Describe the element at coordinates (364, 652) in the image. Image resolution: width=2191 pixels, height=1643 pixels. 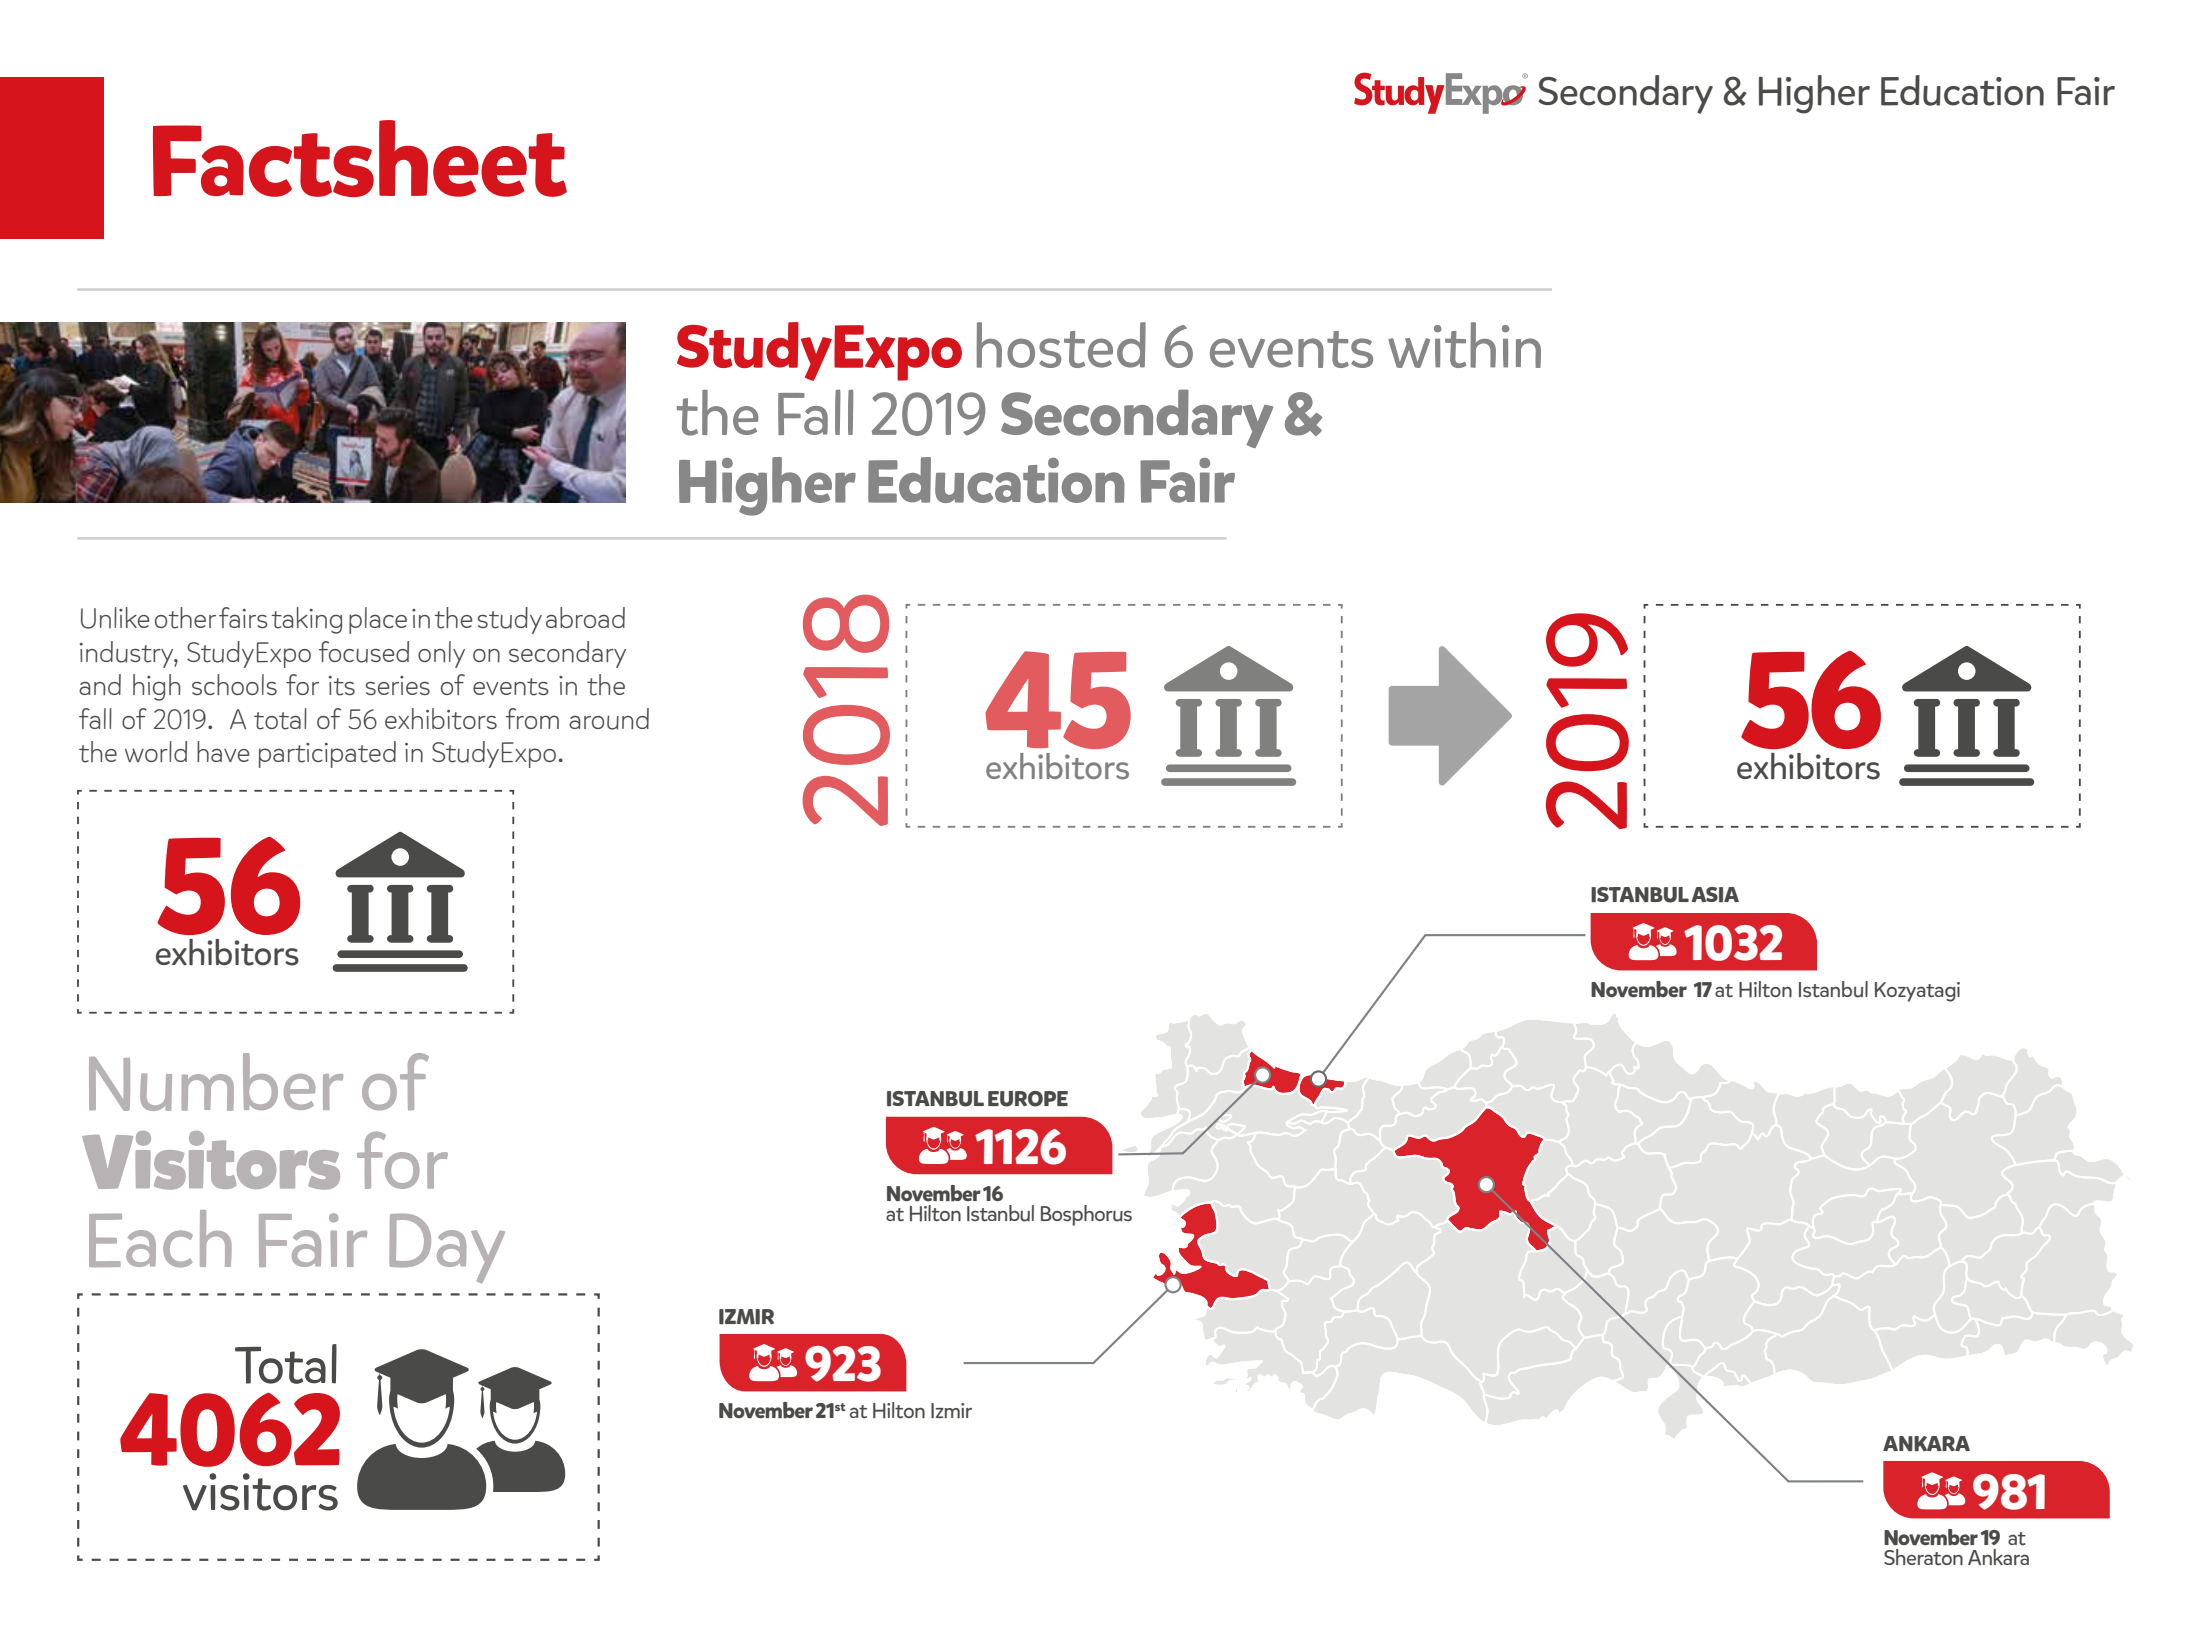
I see `focused` at that location.
